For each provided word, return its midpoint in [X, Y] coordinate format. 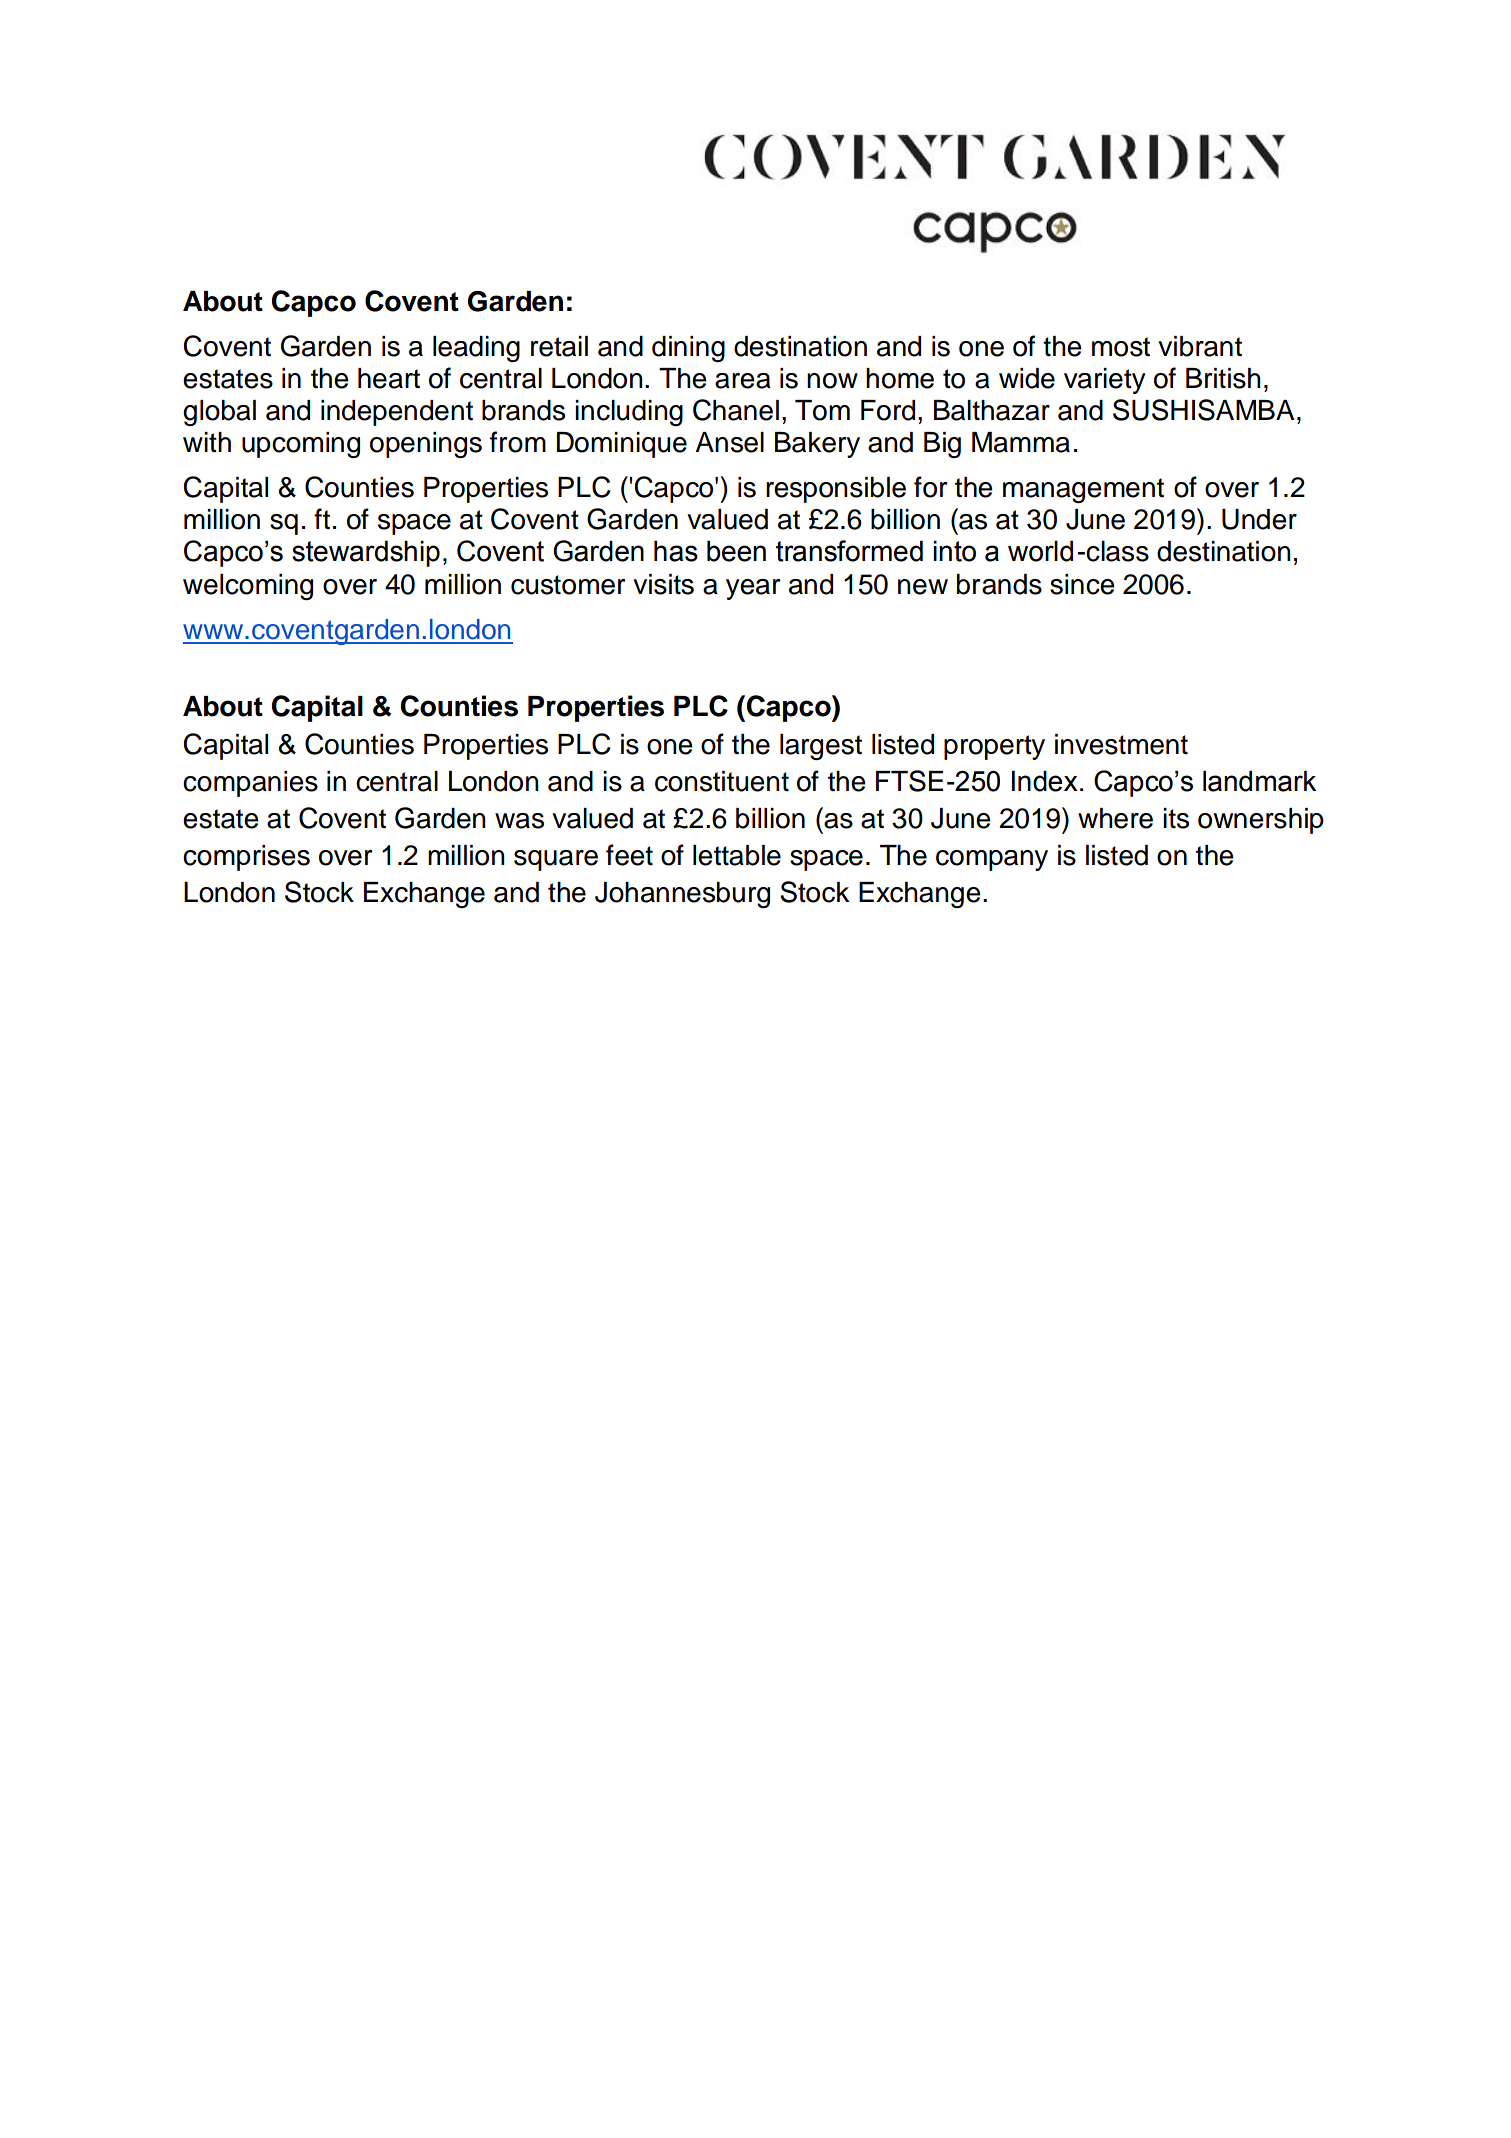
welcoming [248, 587]
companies [250, 784]
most [1121, 347]
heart [389, 378]
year [753, 589]
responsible [836, 490]
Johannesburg [682, 895]
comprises [246, 858]
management [1083, 490]
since [1082, 584]
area [743, 381]
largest [821, 747]
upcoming [301, 445]
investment [1121, 744]
